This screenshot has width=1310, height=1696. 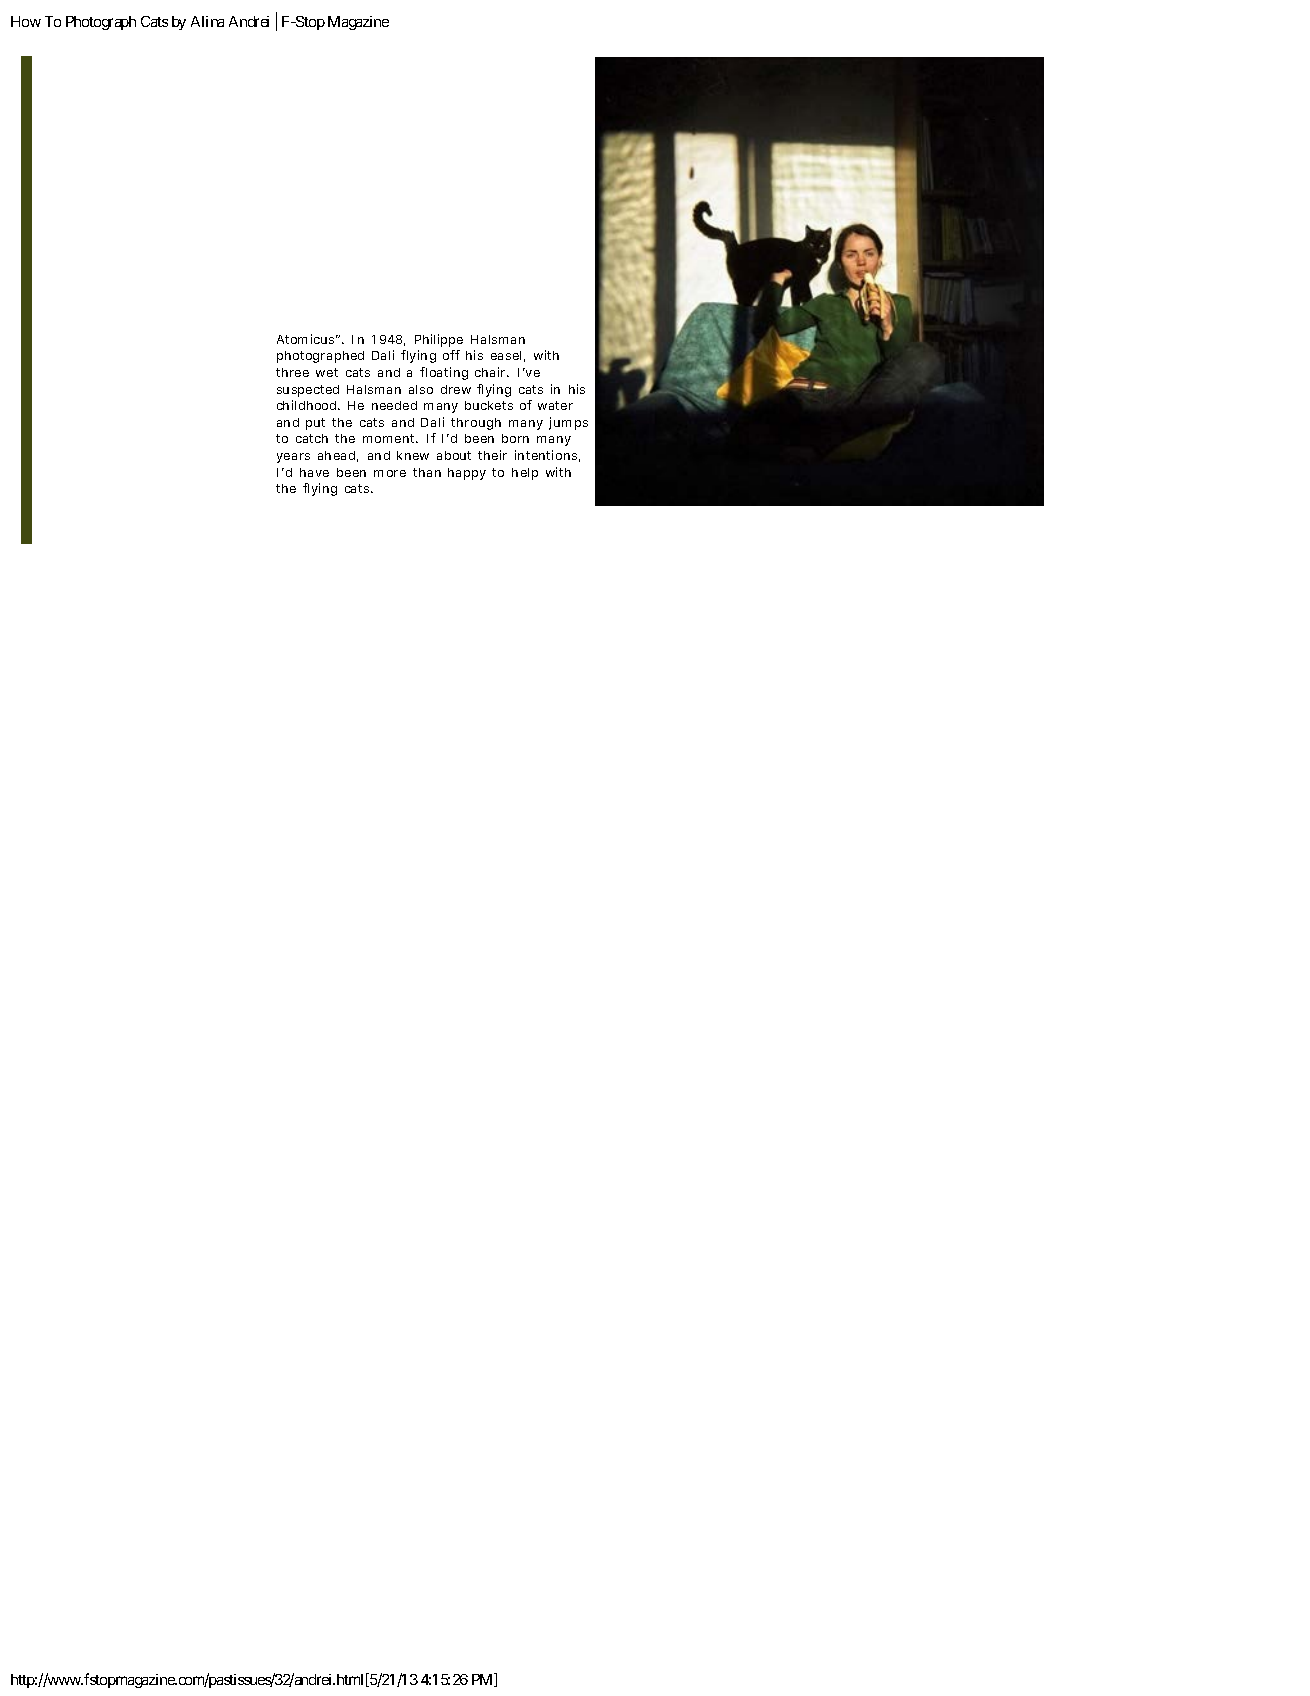 What do you see at coordinates (207, 21) in the screenshot?
I see `Alina` at bounding box center [207, 21].
